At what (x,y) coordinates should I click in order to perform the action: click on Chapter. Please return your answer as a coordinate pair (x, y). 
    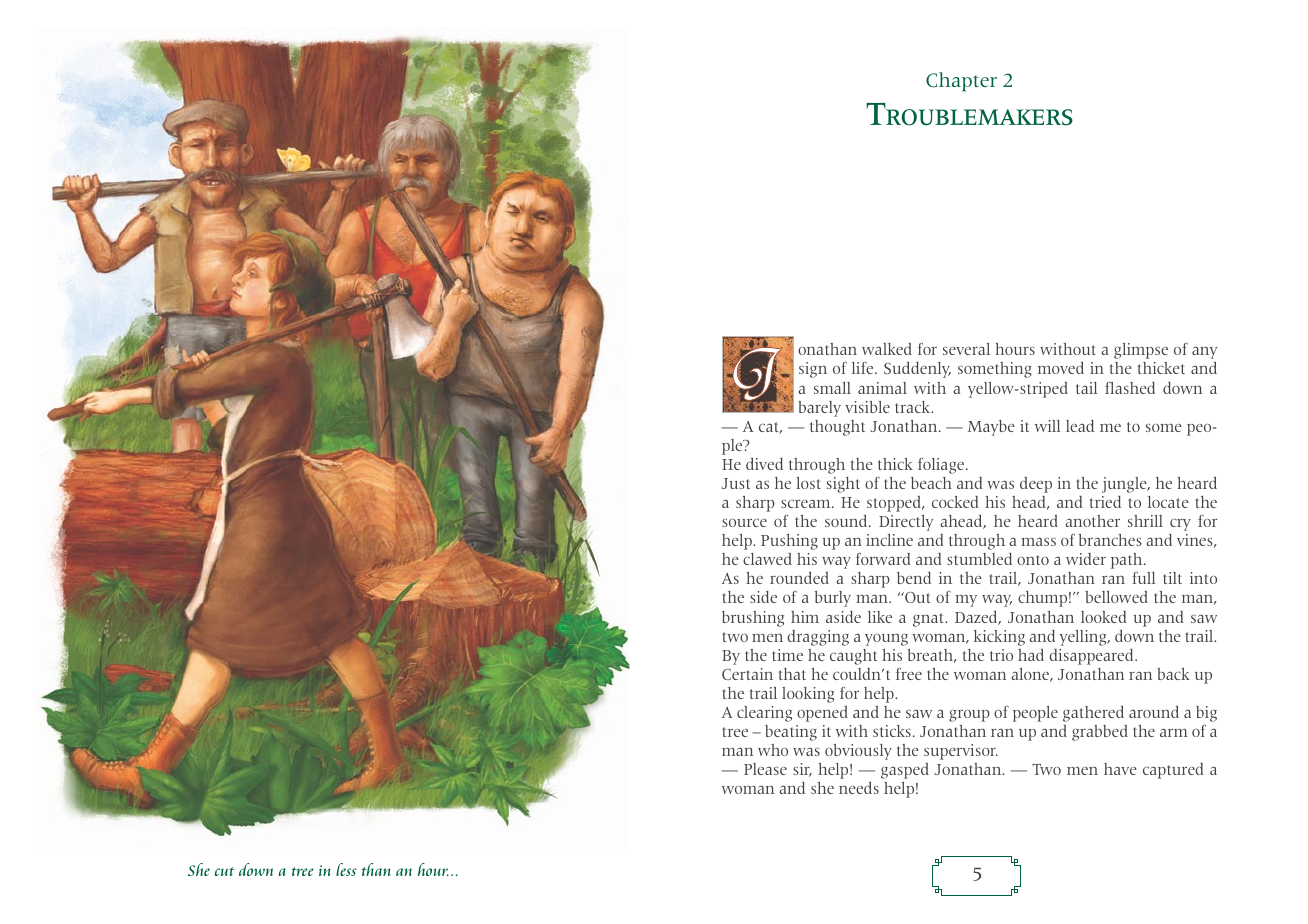
    Looking at the image, I should click on (961, 82).
